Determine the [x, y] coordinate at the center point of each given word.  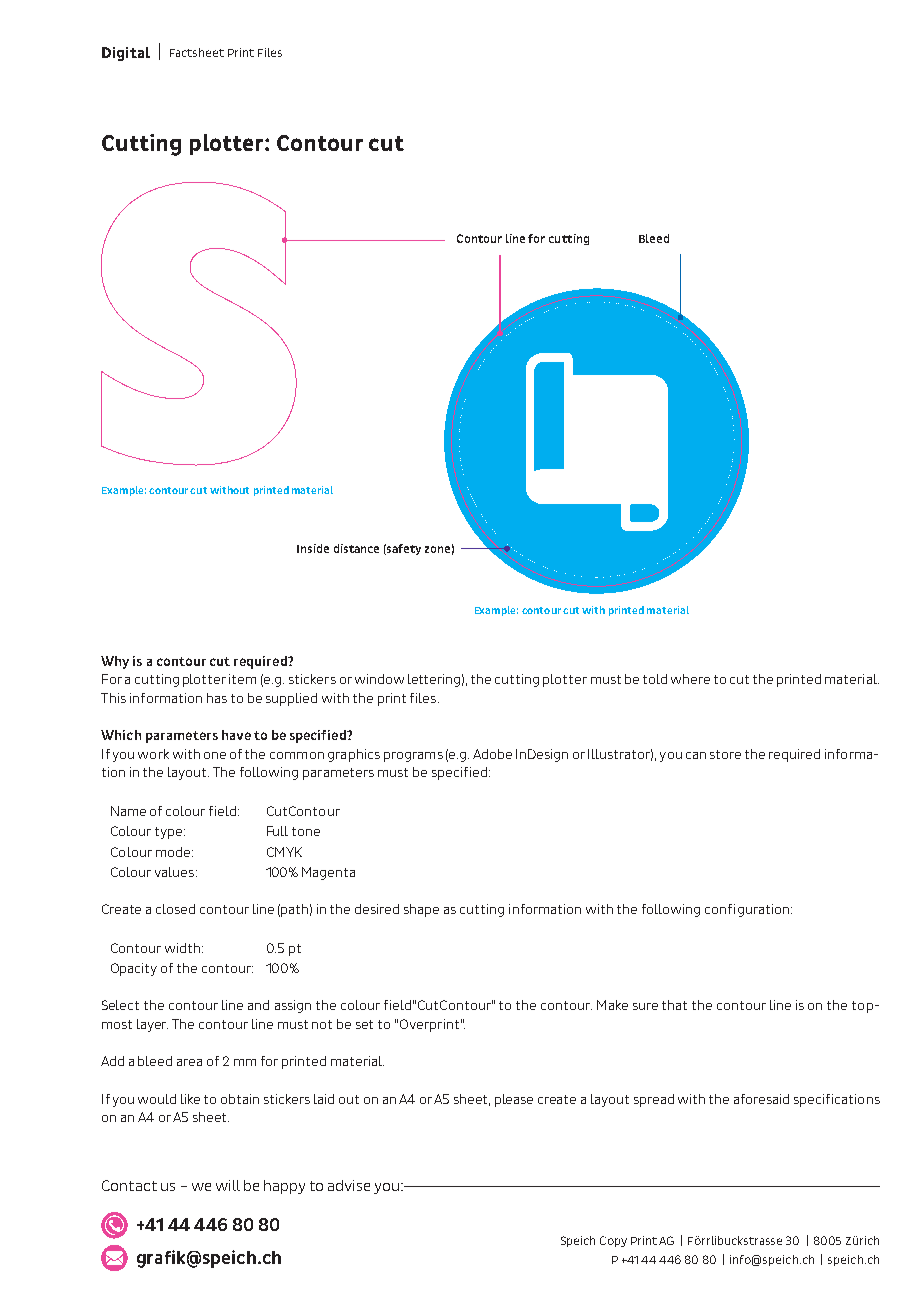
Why [115, 662]
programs [413, 757]
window [379, 679]
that [674, 1005]
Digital [126, 54]
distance [356, 548]
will [228, 1185]
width [182, 948]
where [690, 679]
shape [421, 910]
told [655, 679]
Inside [313, 548]
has [217, 698]
